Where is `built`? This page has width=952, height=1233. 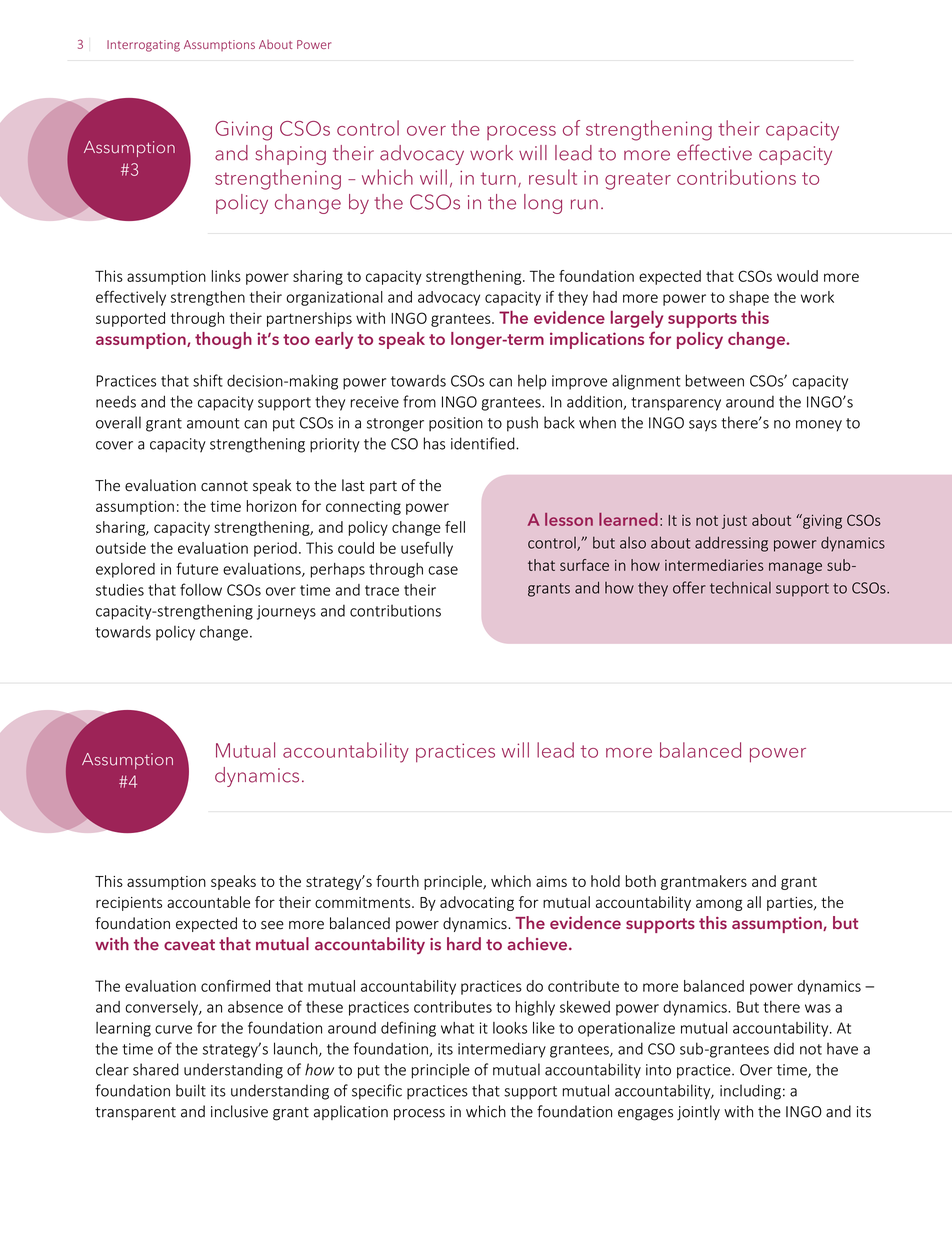 built is located at coordinates (191, 1090).
